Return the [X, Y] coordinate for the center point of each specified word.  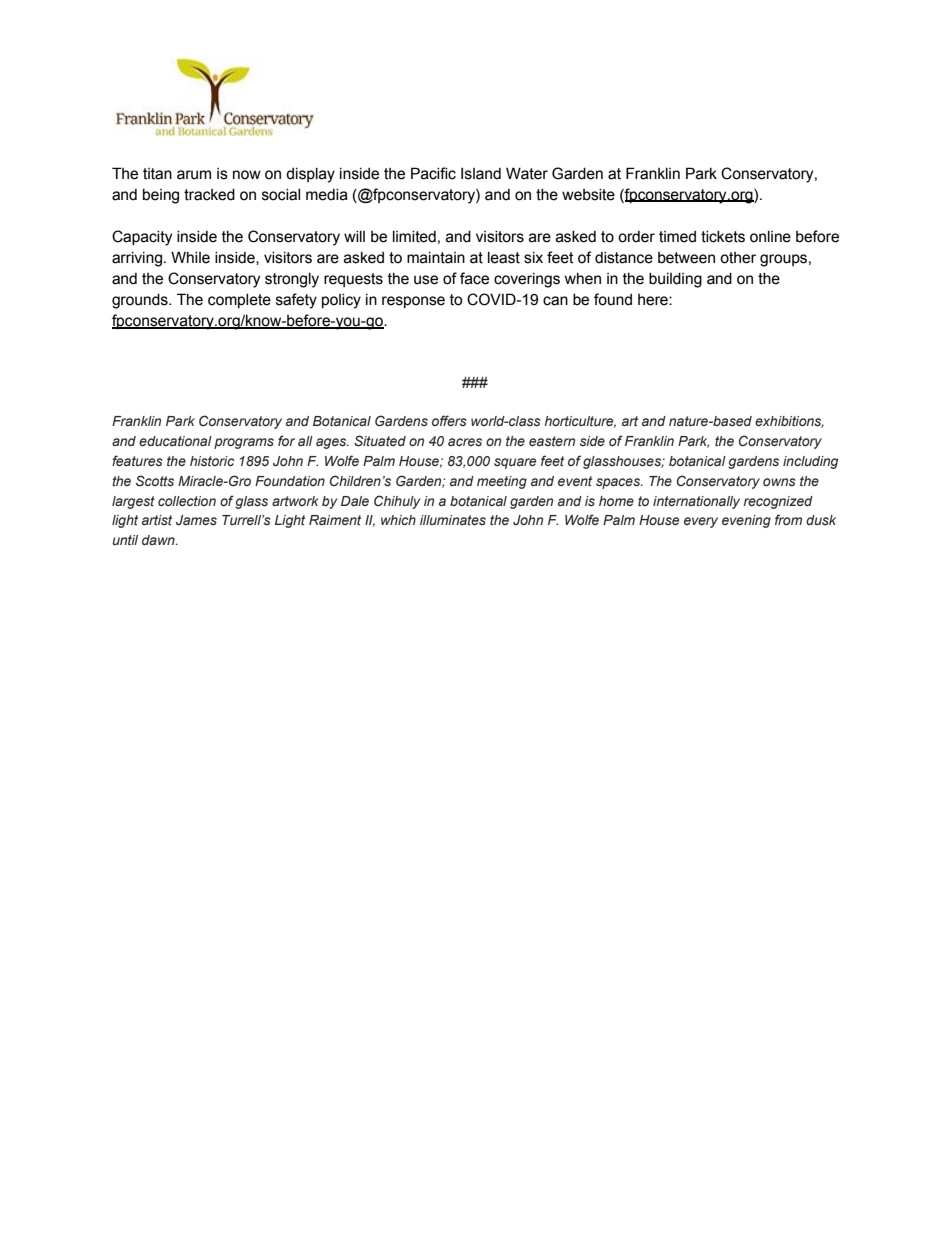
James [196, 520]
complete [239, 301]
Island [481, 174]
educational [175, 441]
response [413, 302]
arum [194, 175]
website [588, 195]
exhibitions [789, 422]
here [654, 300]
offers [449, 420]
